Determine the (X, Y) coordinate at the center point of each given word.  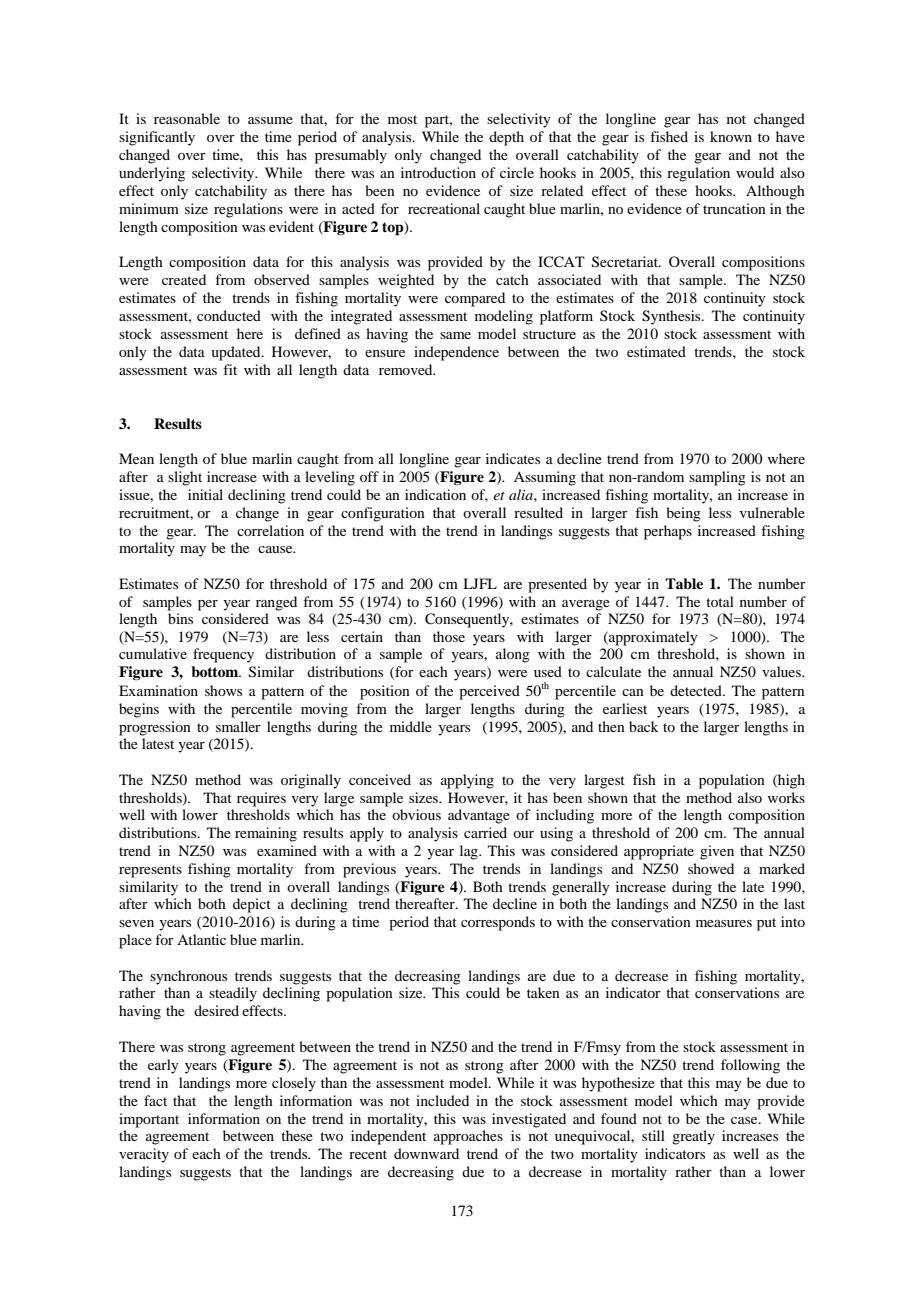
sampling (717, 478)
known (731, 136)
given (717, 852)
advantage (479, 816)
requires (261, 799)
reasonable (187, 118)
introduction (438, 172)
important (149, 1120)
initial (205, 494)
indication (435, 494)
